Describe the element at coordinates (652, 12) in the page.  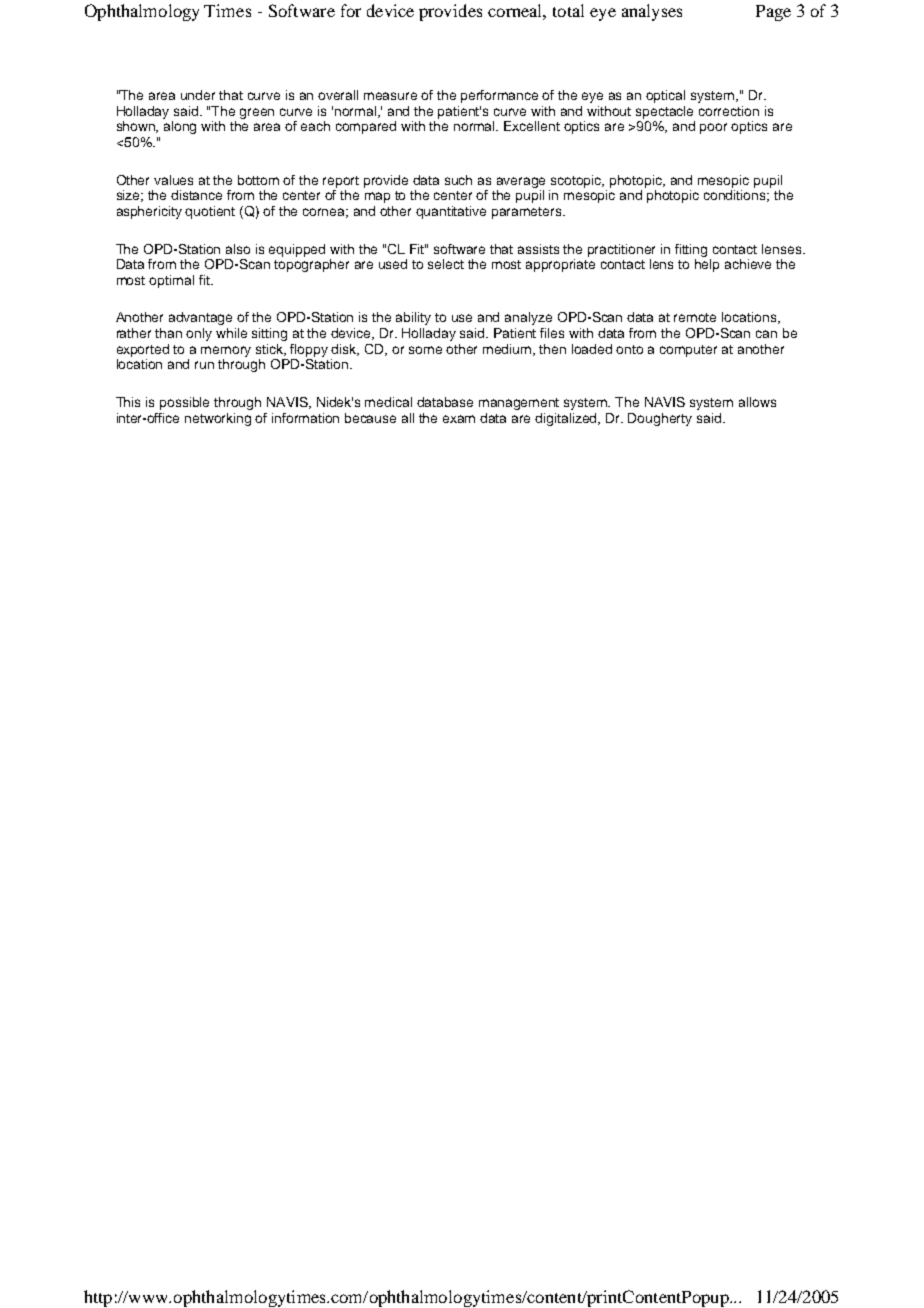
I see `analyses` at that location.
